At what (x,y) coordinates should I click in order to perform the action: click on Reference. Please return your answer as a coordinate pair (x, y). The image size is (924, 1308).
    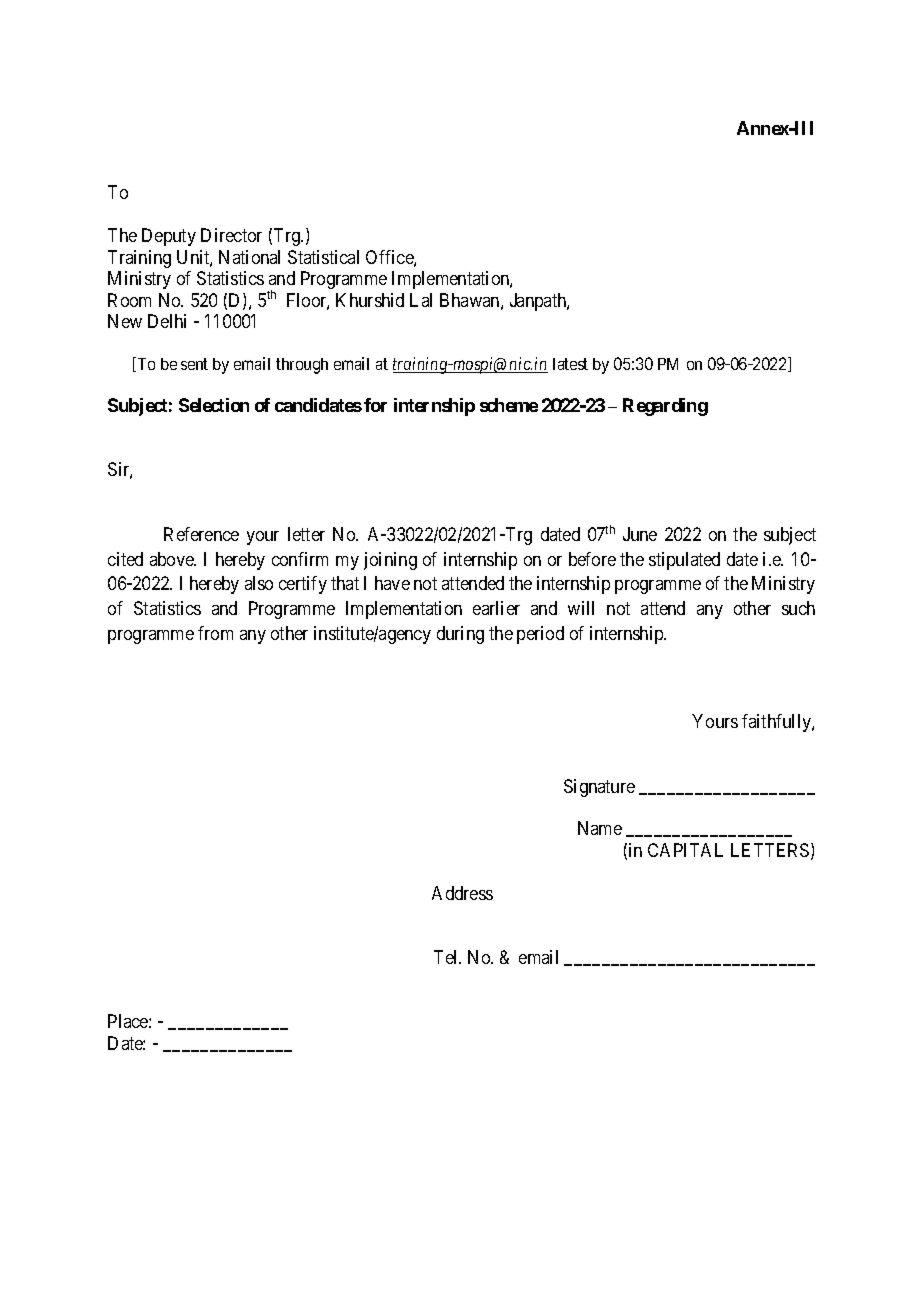
    Looking at the image, I should click on (201, 534).
